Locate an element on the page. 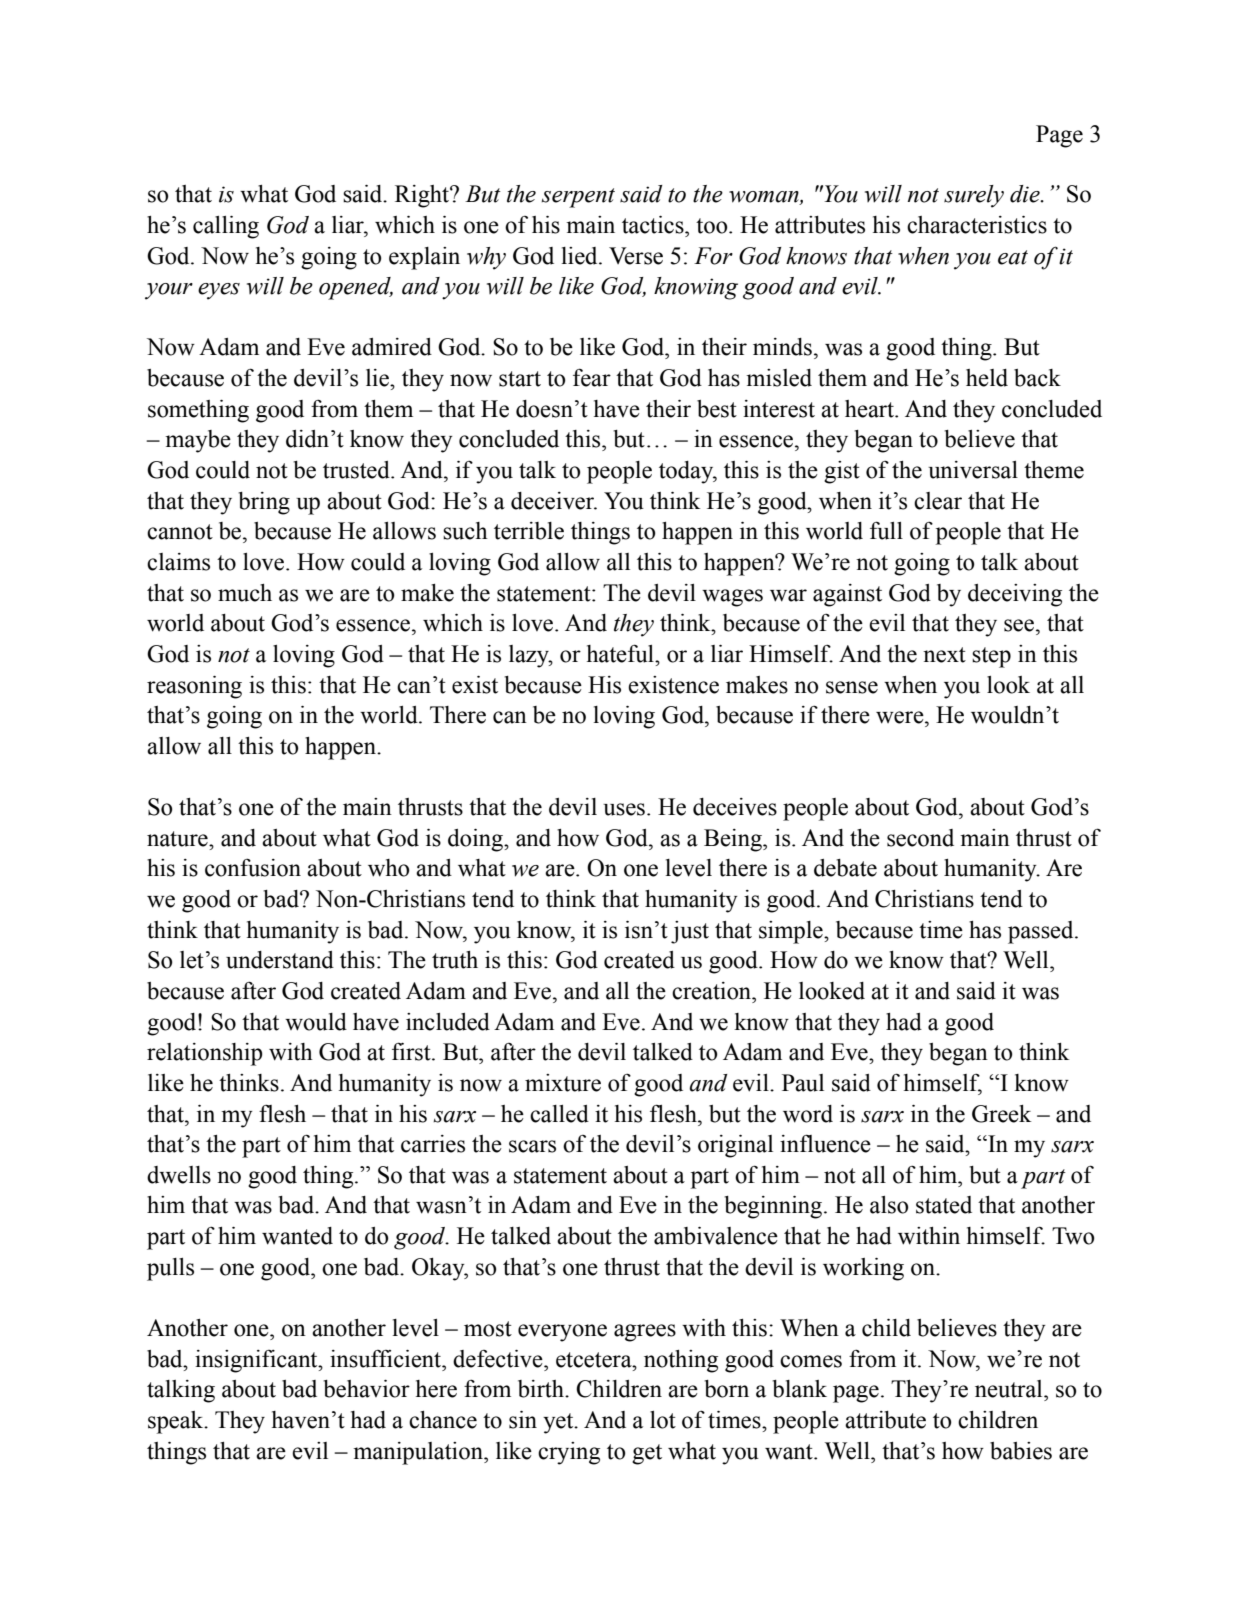  insignificant is located at coordinates (257, 1361).
